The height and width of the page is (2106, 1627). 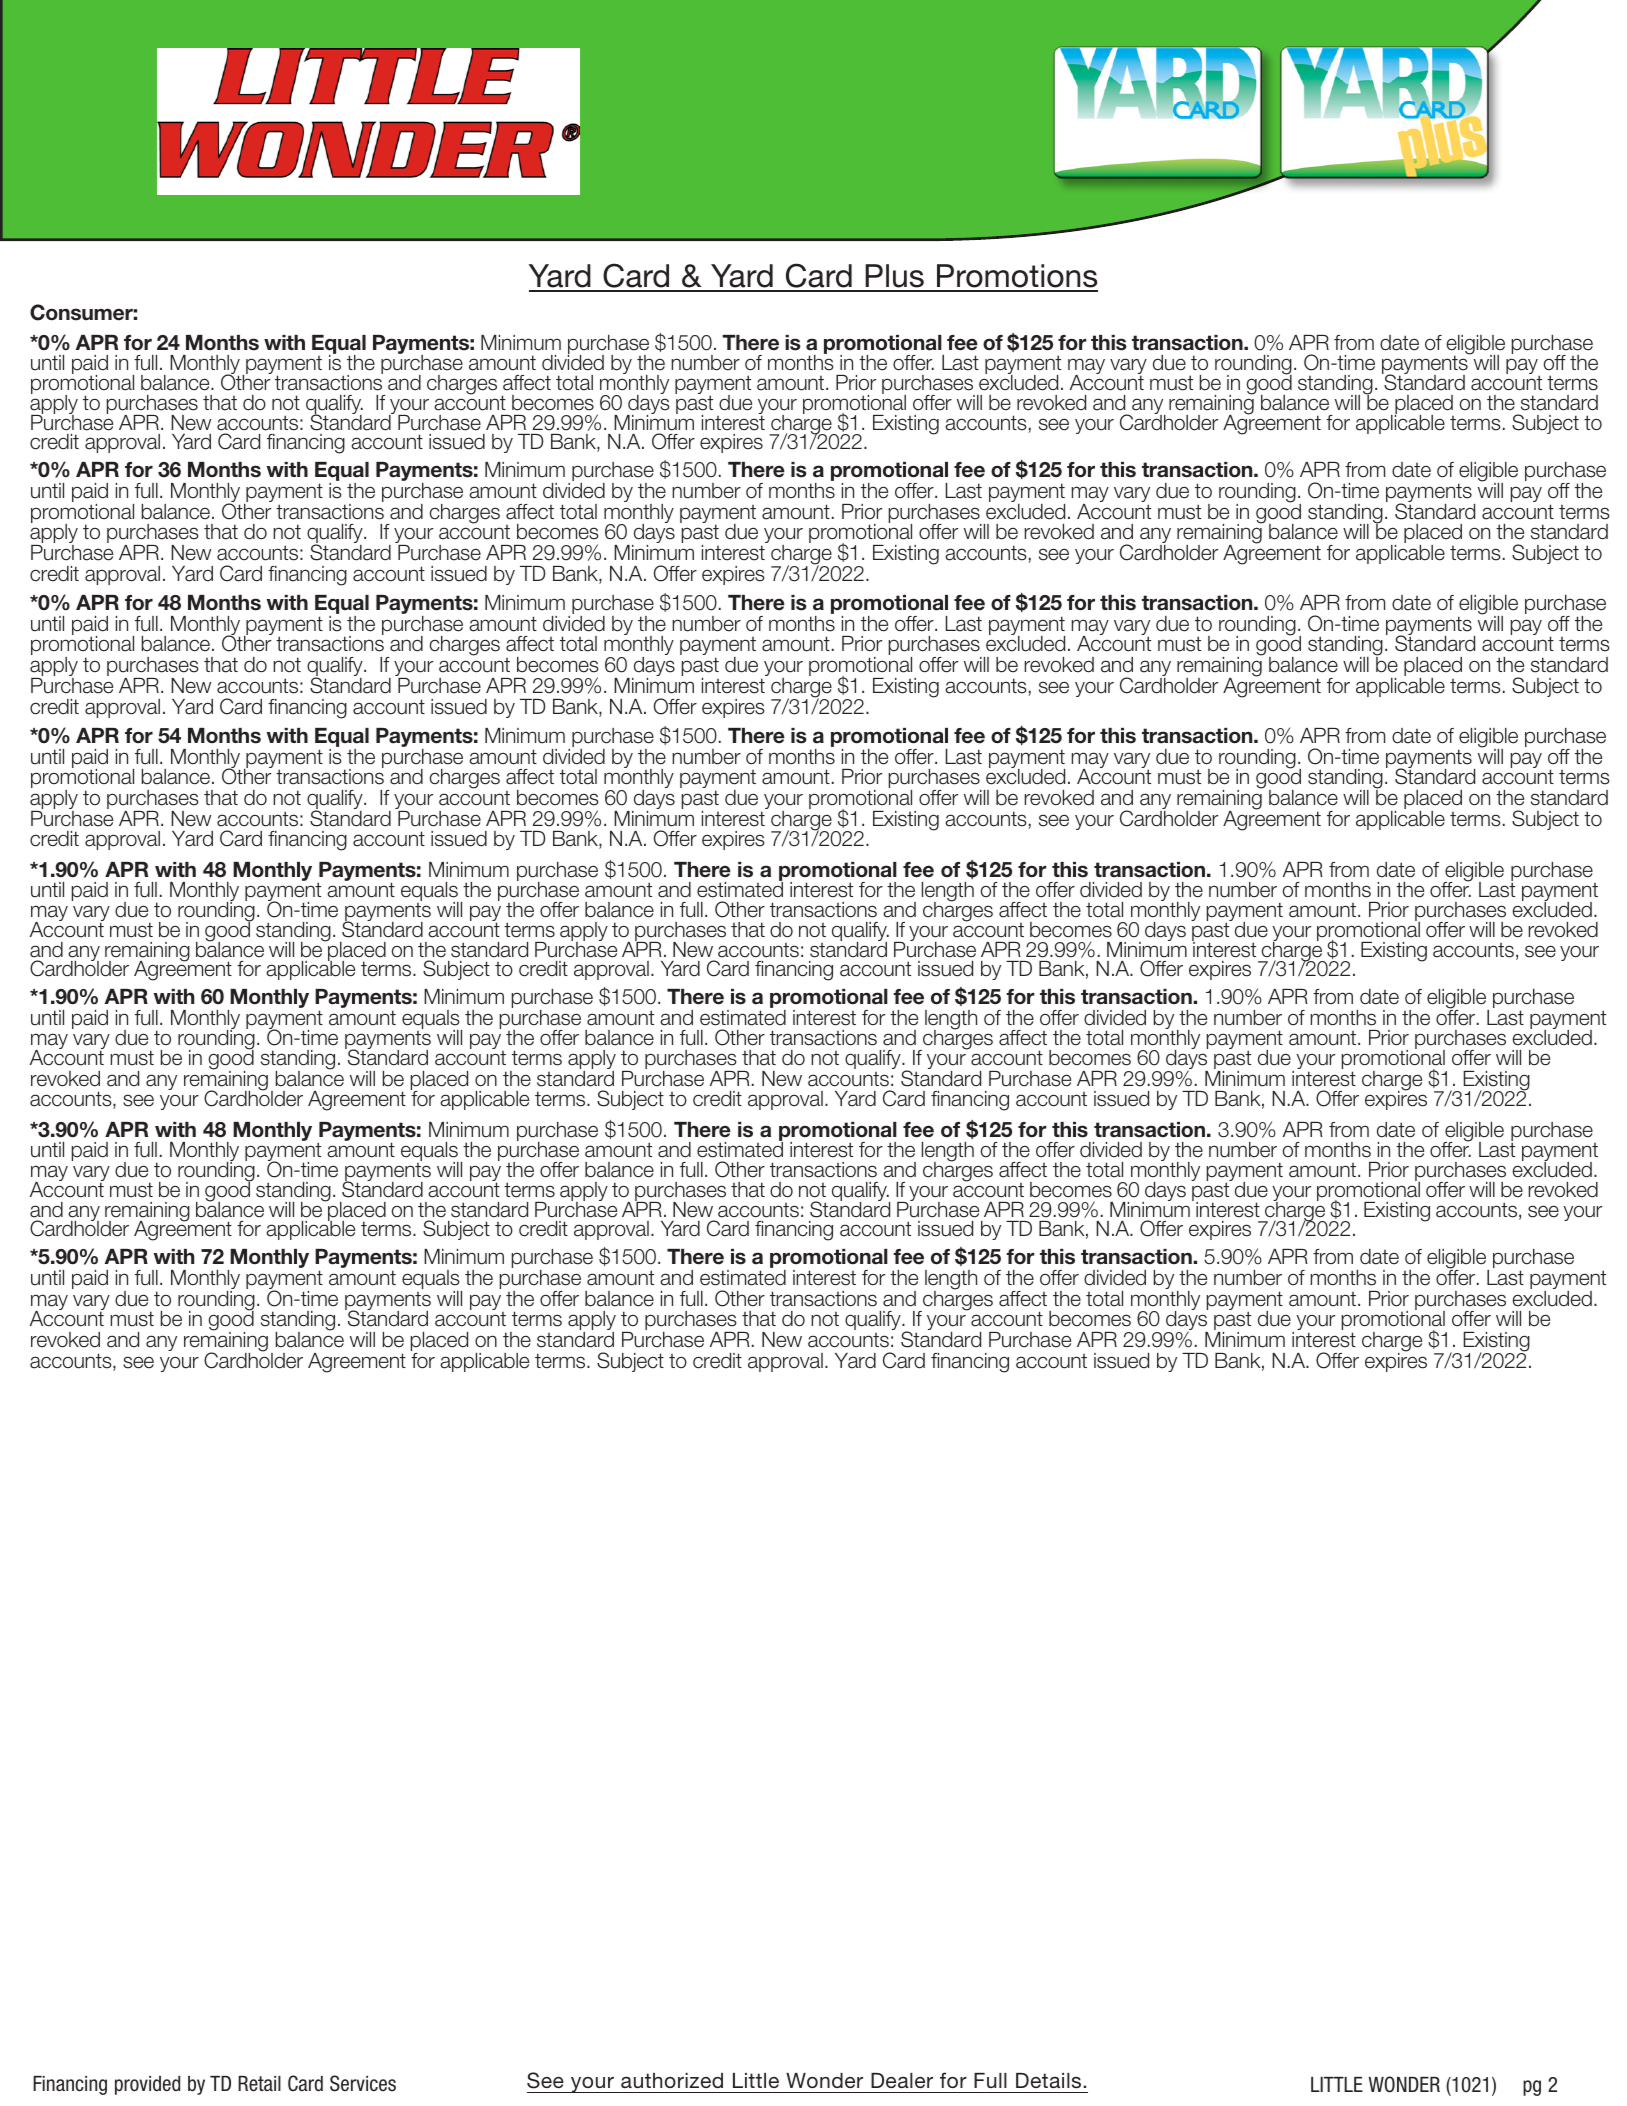 What do you see at coordinates (363, 2083) in the page?
I see `Services` at bounding box center [363, 2083].
